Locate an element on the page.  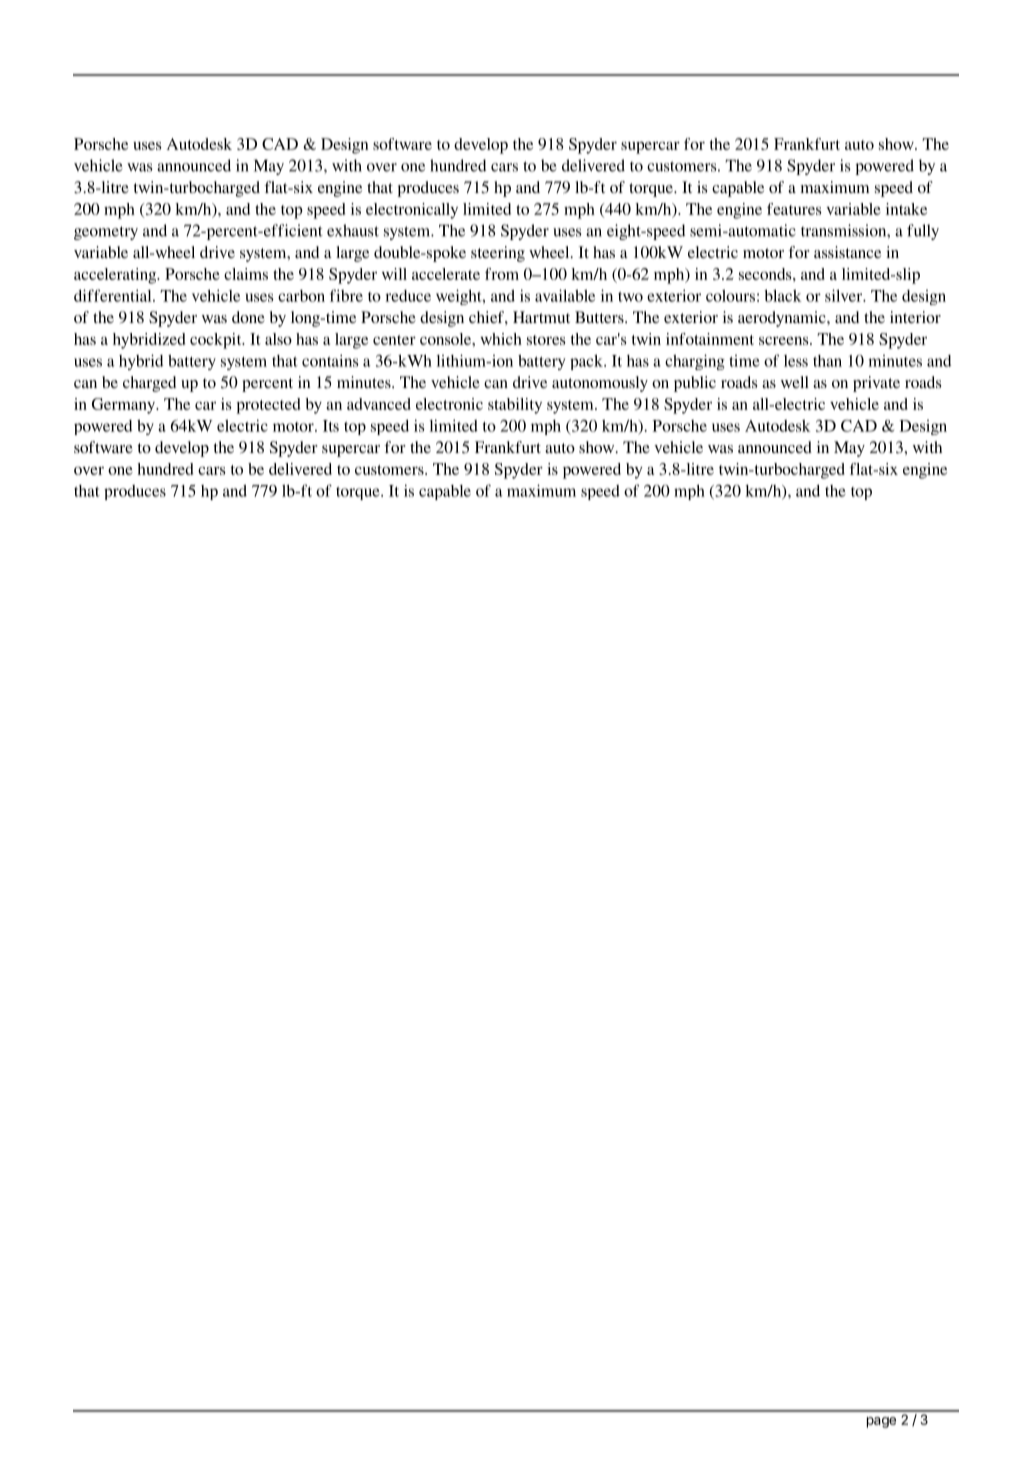
protected is located at coordinates (268, 406).
